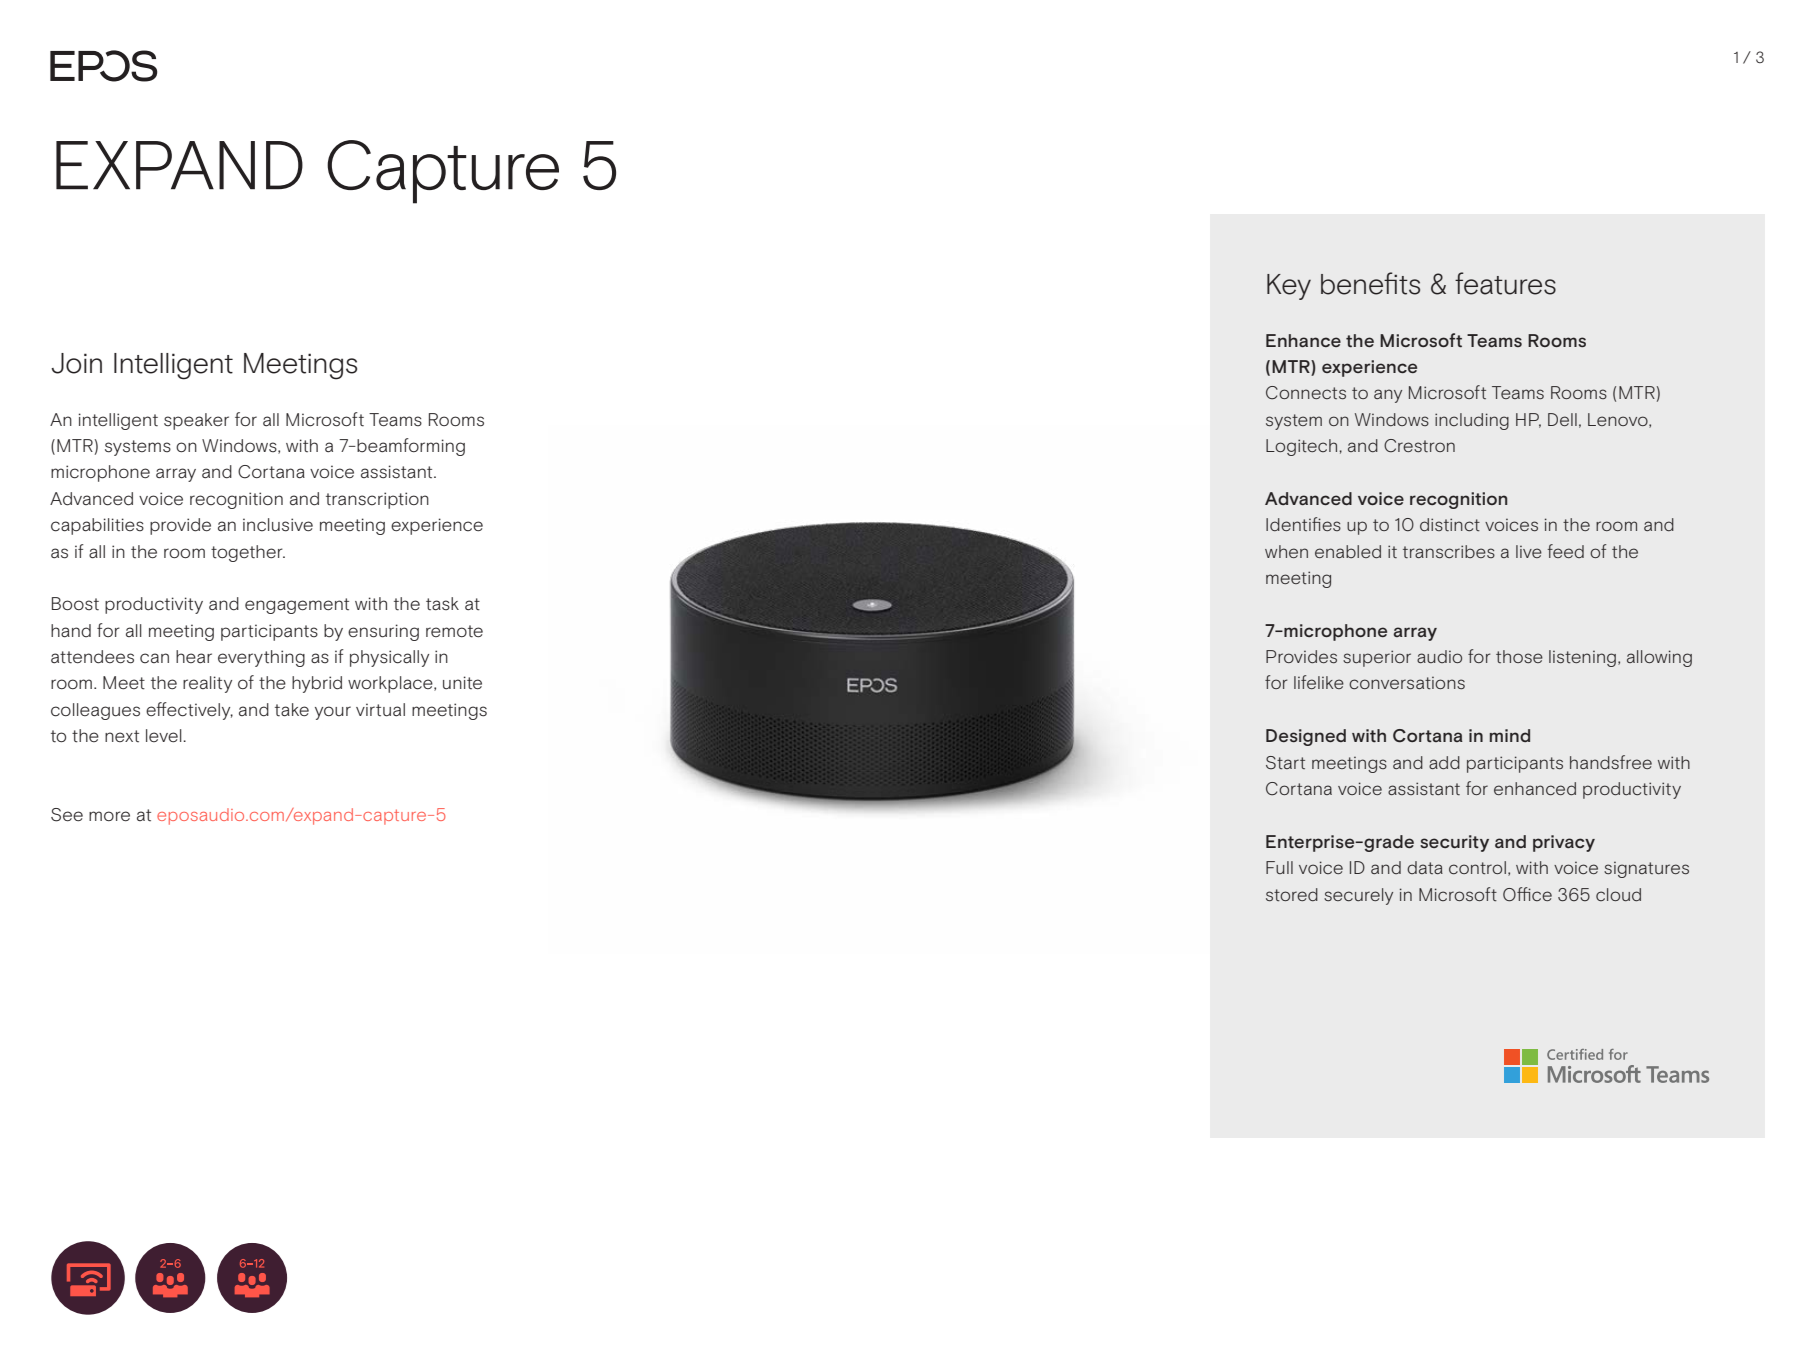 The image size is (1815, 1366). Describe the element at coordinates (1306, 737) in the screenshot. I see `Designed` at that location.
